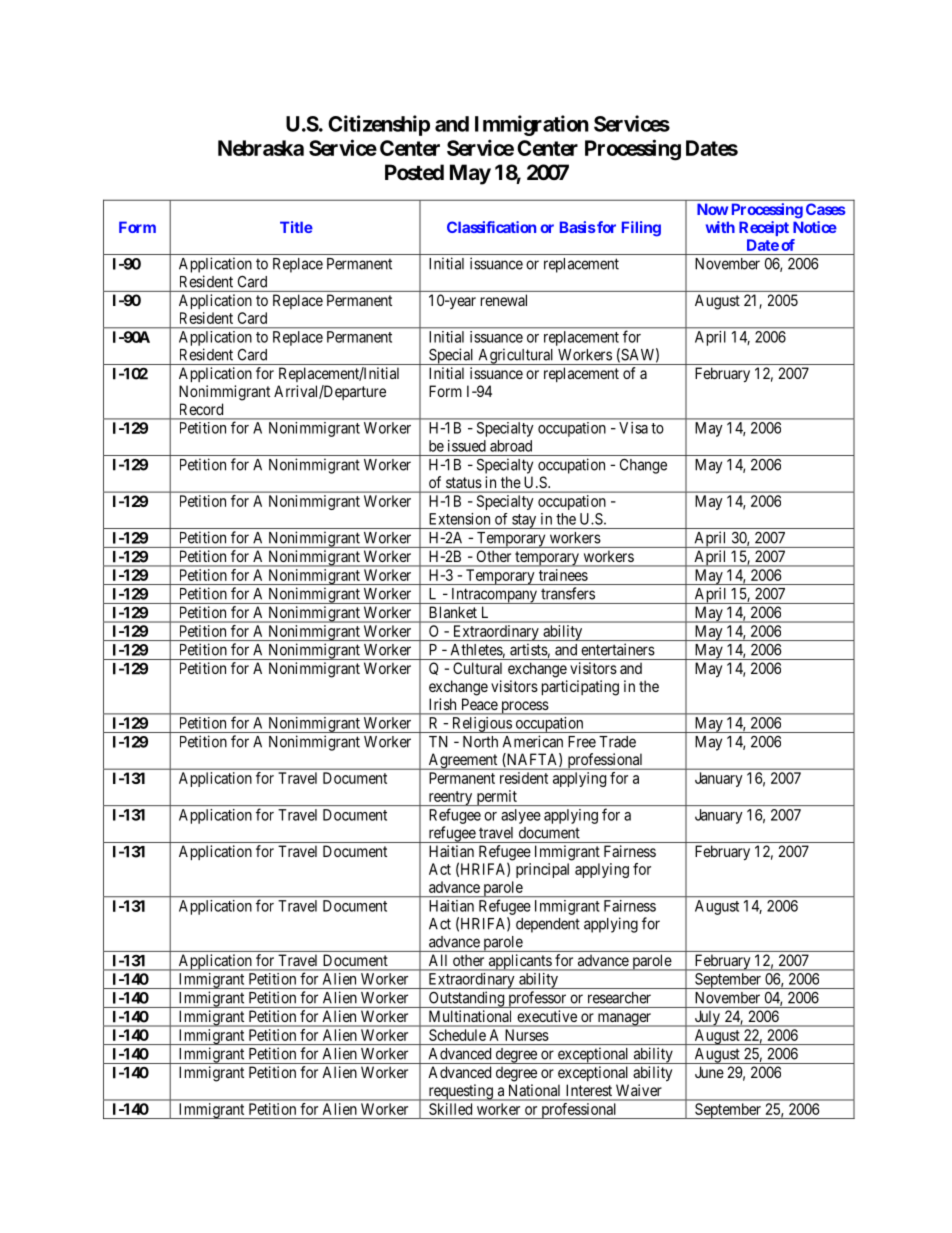 This screenshot has height=1233, width=952. Describe the element at coordinates (443, 704) in the screenshot. I see `Irish` at that location.
